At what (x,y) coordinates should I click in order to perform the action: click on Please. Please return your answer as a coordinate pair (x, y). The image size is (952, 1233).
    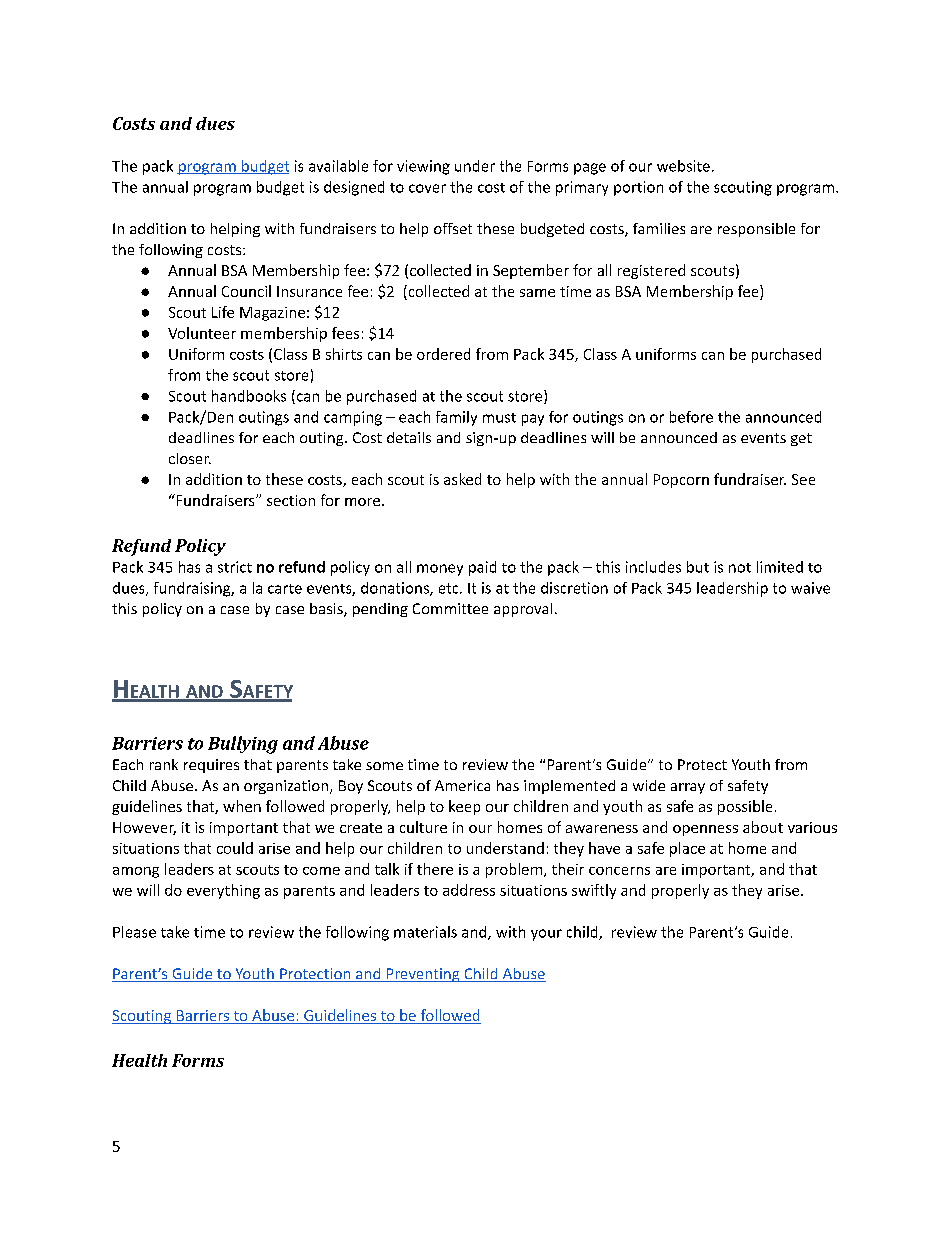
    Looking at the image, I should click on (134, 932).
